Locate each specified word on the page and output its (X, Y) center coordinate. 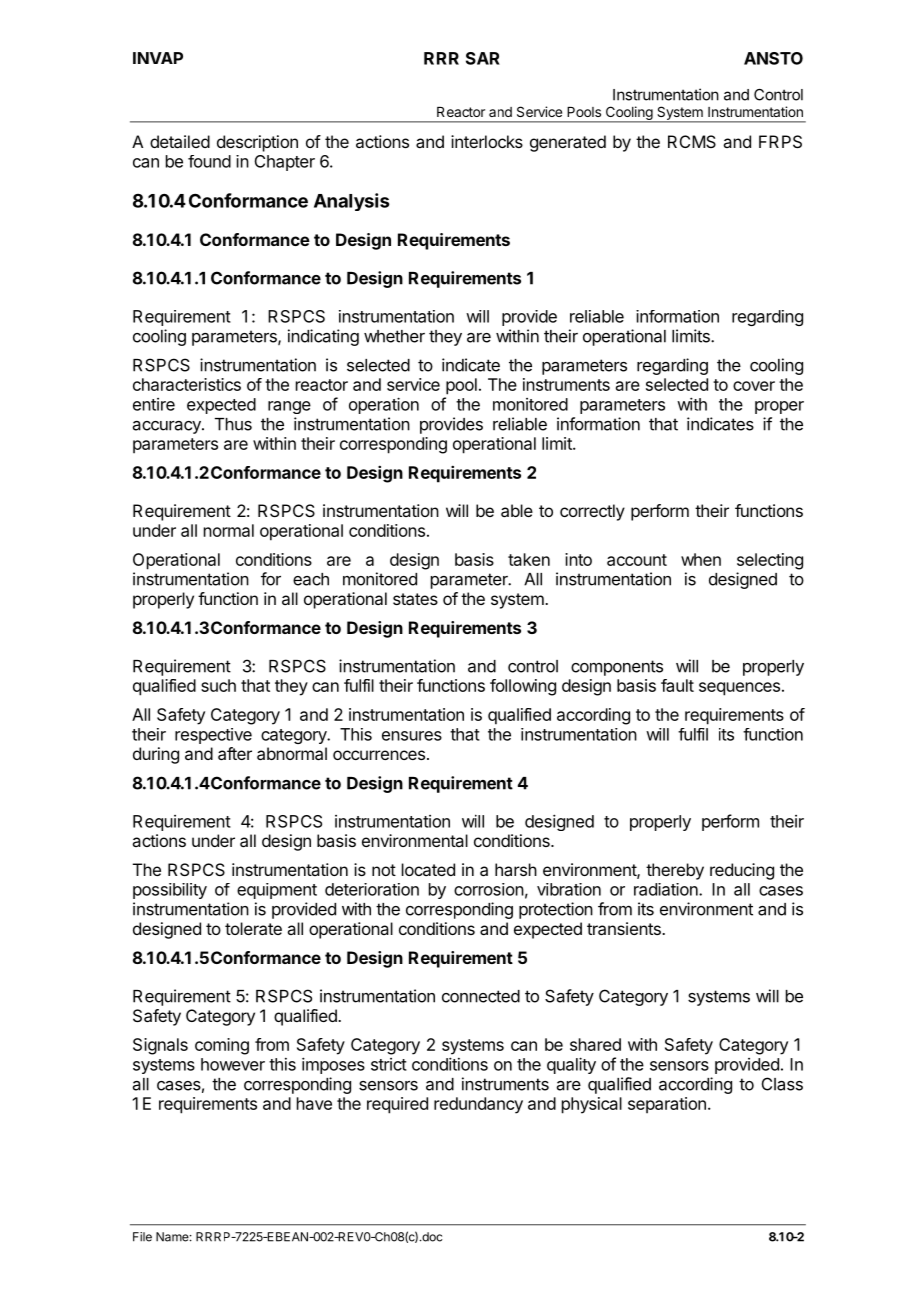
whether (394, 336)
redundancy (478, 1105)
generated (568, 143)
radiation (667, 889)
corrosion (489, 889)
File (142, 1237)
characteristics (187, 384)
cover (754, 386)
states (415, 599)
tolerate (253, 928)
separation (667, 1105)
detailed (180, 141)
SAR (483, 58)
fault (677, 685)
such (218, 685)
